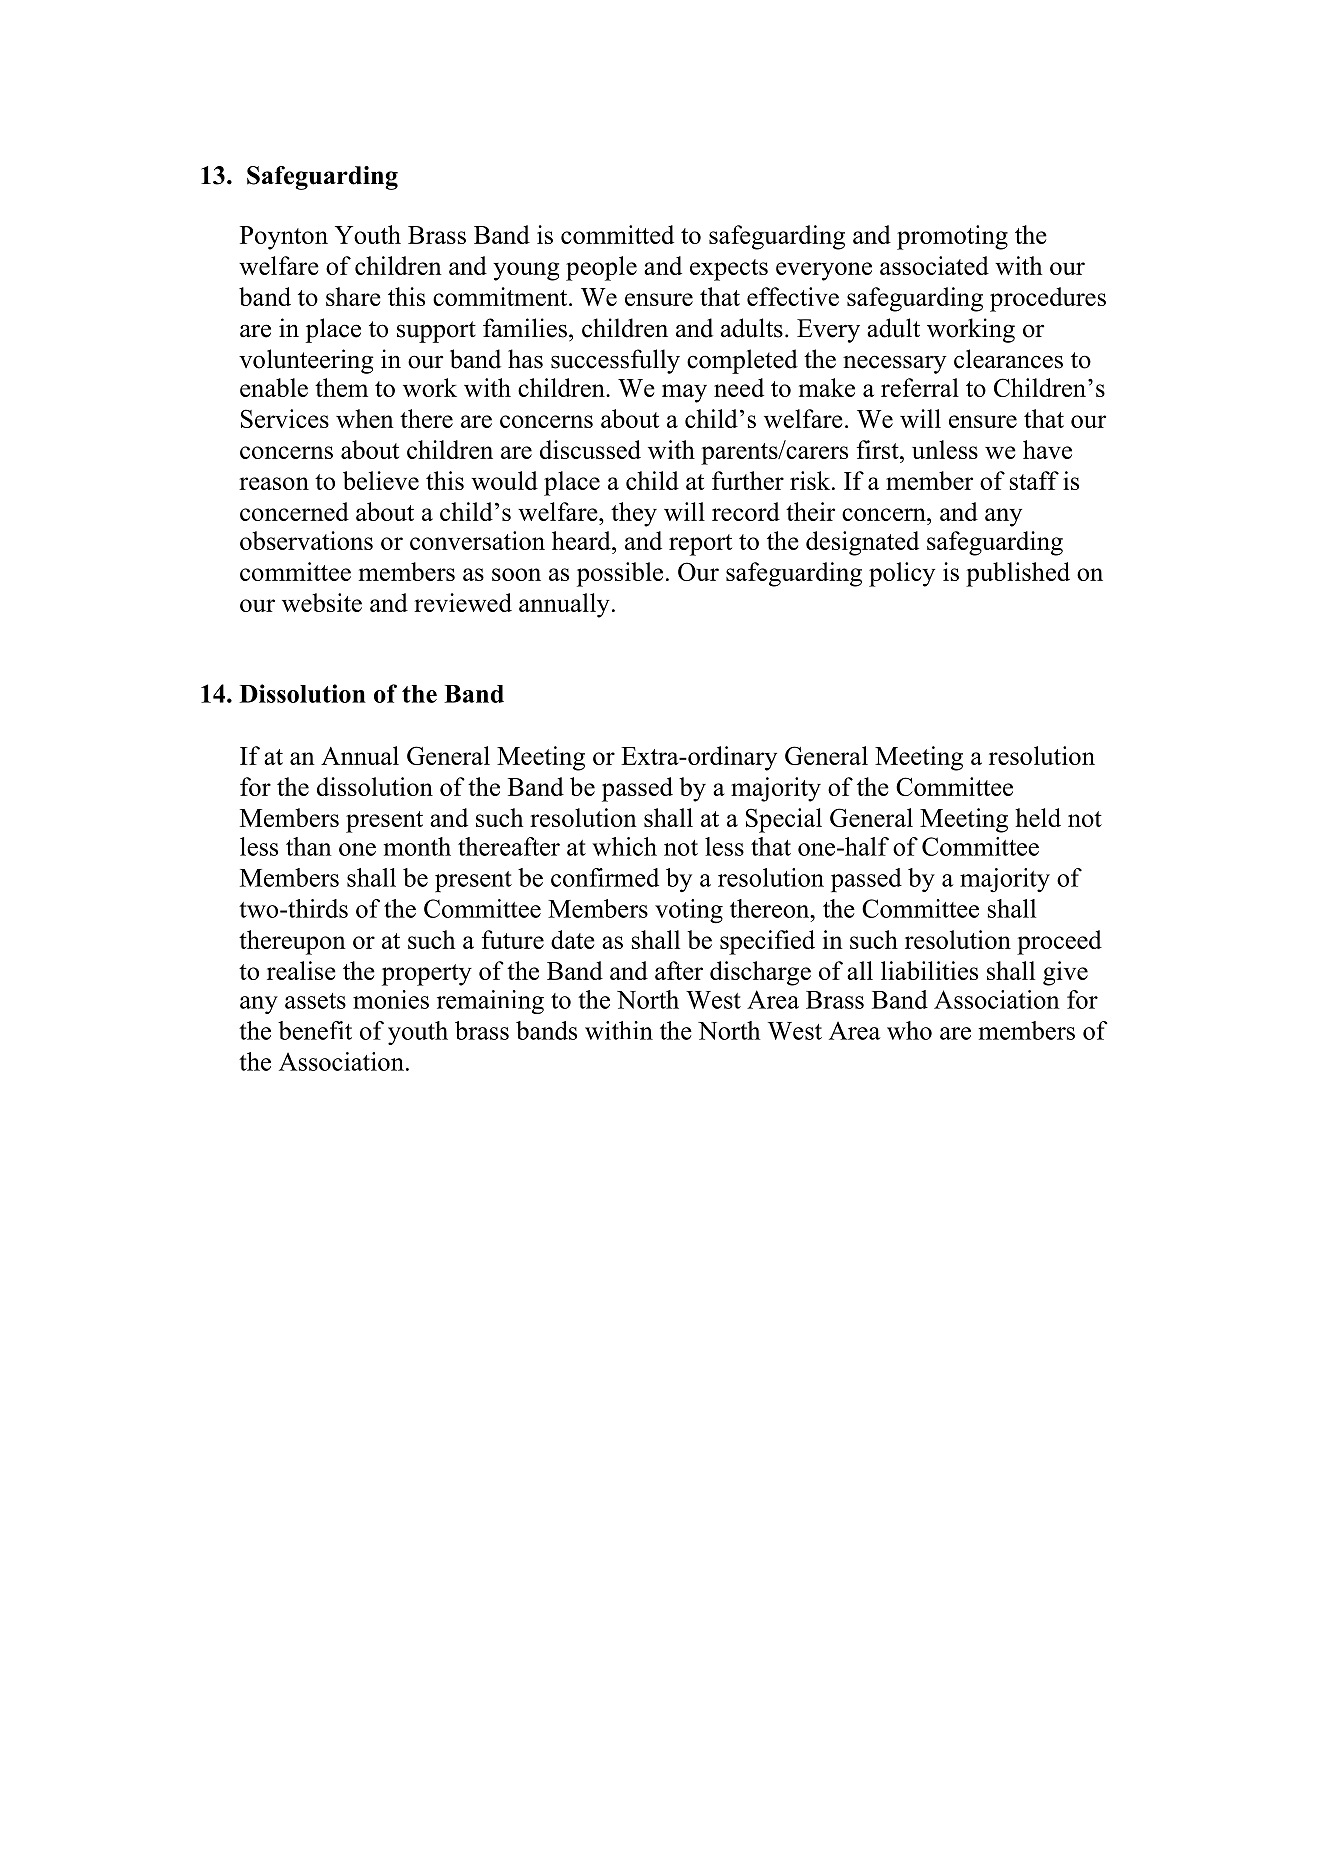 The width and height of the page is (1319, 1866). I want to click on expects, so click(729, 270).
